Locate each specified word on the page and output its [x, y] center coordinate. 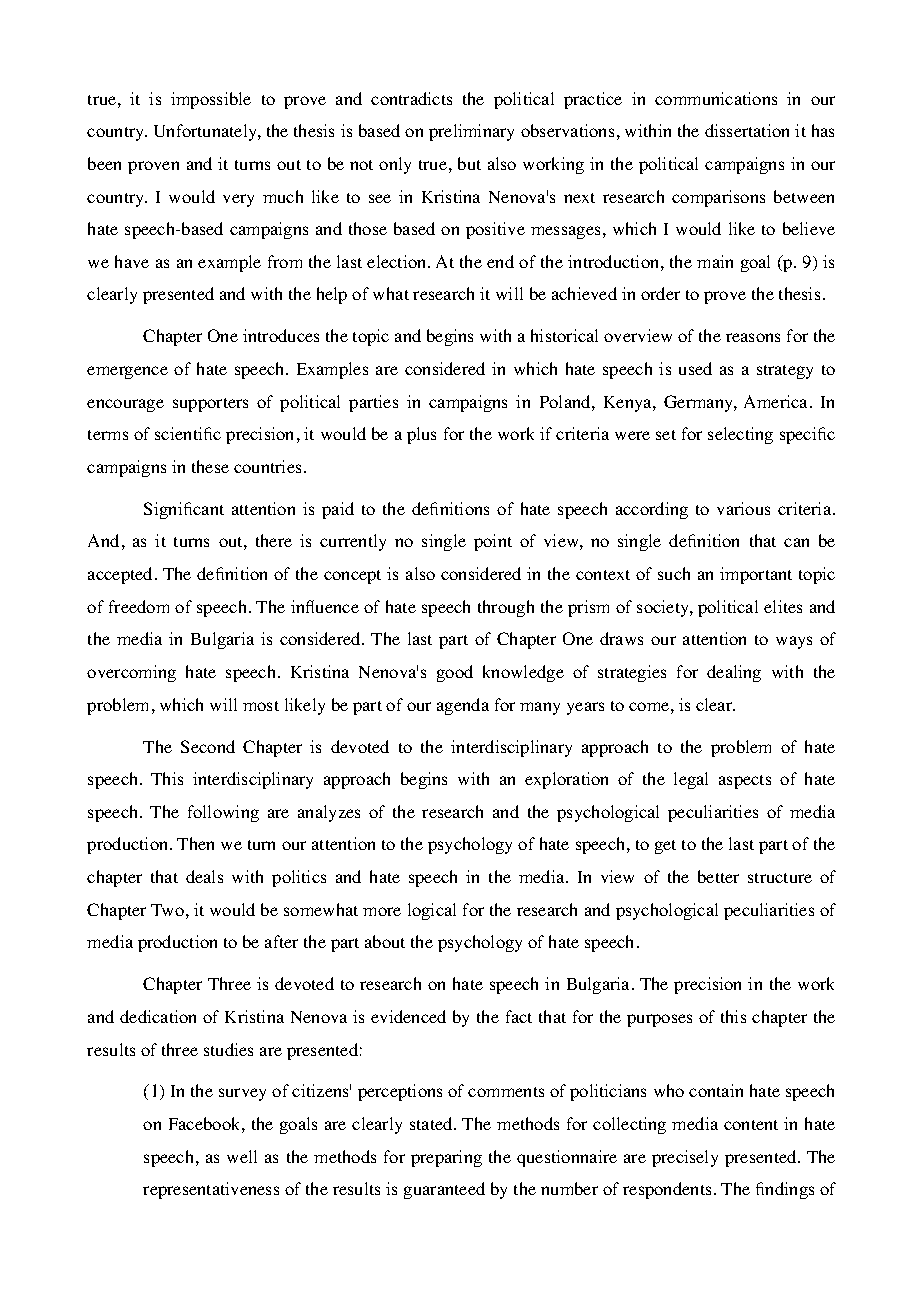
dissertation [747, 130]
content [751, 1125]
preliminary [471, 132]
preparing [446, 1158]
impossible [211, 100]
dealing [734, 673]
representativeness [211, 1190]
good [455, 673]
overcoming [131, 673]
